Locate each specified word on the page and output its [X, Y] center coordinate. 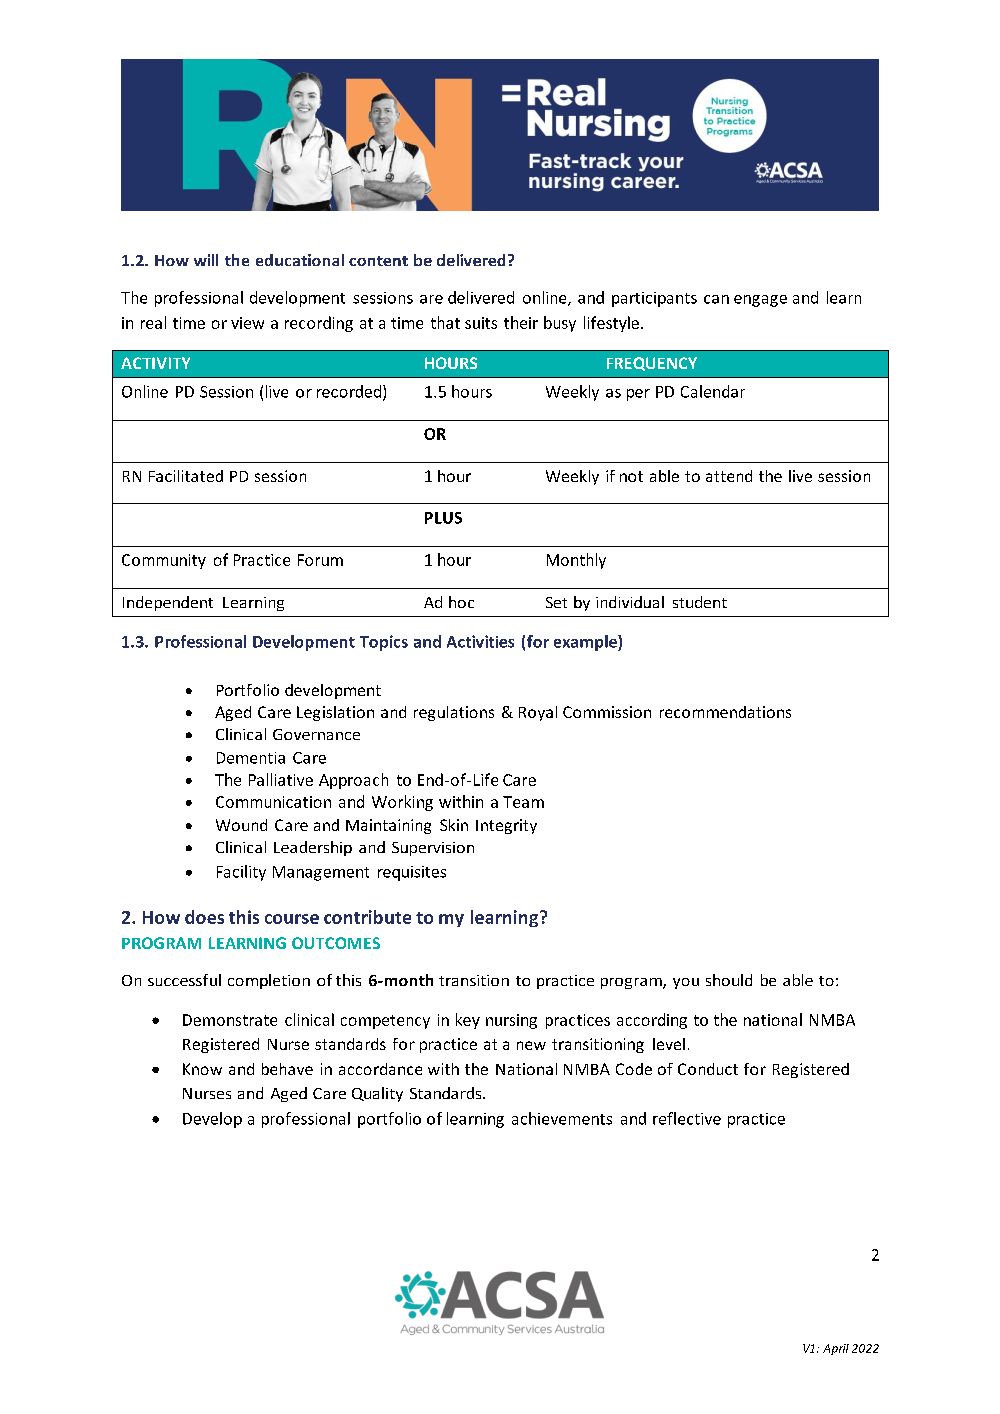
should [729, 980]
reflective [687, 1118]
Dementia [251, 758]
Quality [377, 1094]
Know [202, 1069]
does [204, 917]
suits [481, 323]
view [247, 323]
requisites [412, 873]
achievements [562, 1118]
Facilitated [186, 476]
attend [729, 476]
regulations [454, 713]
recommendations [725, 712]
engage [760, 301]
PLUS [443, 518]
